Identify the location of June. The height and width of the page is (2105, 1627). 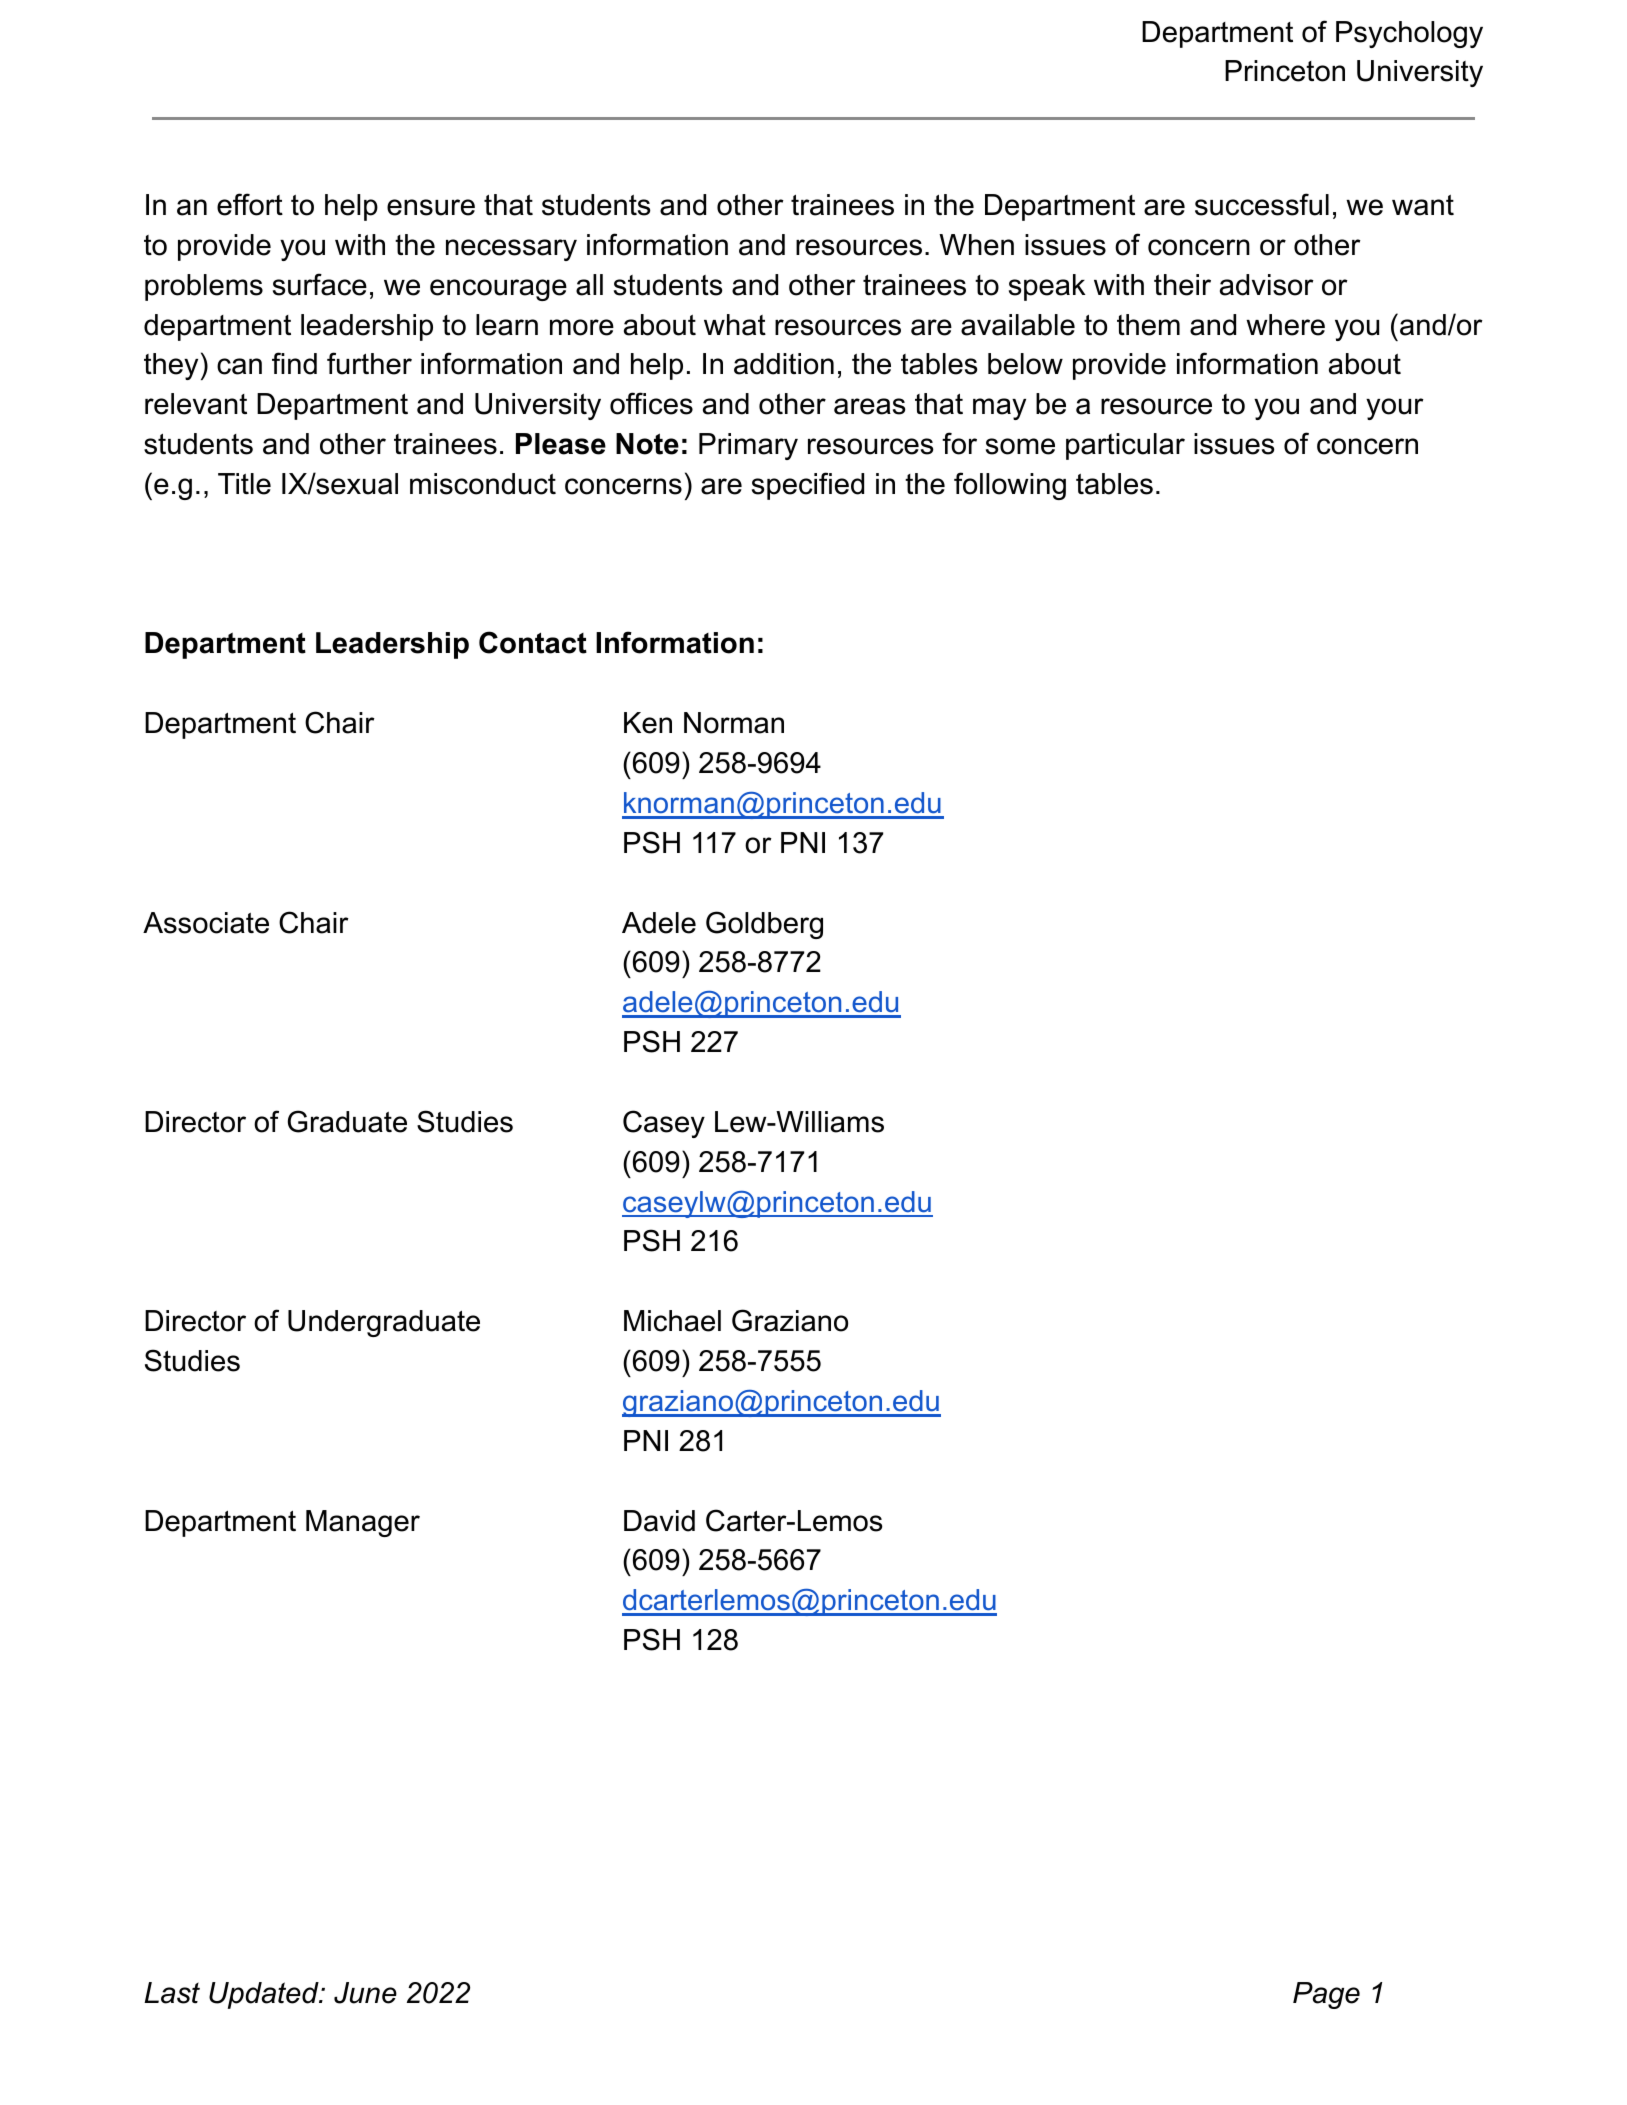
(365, 1993).
